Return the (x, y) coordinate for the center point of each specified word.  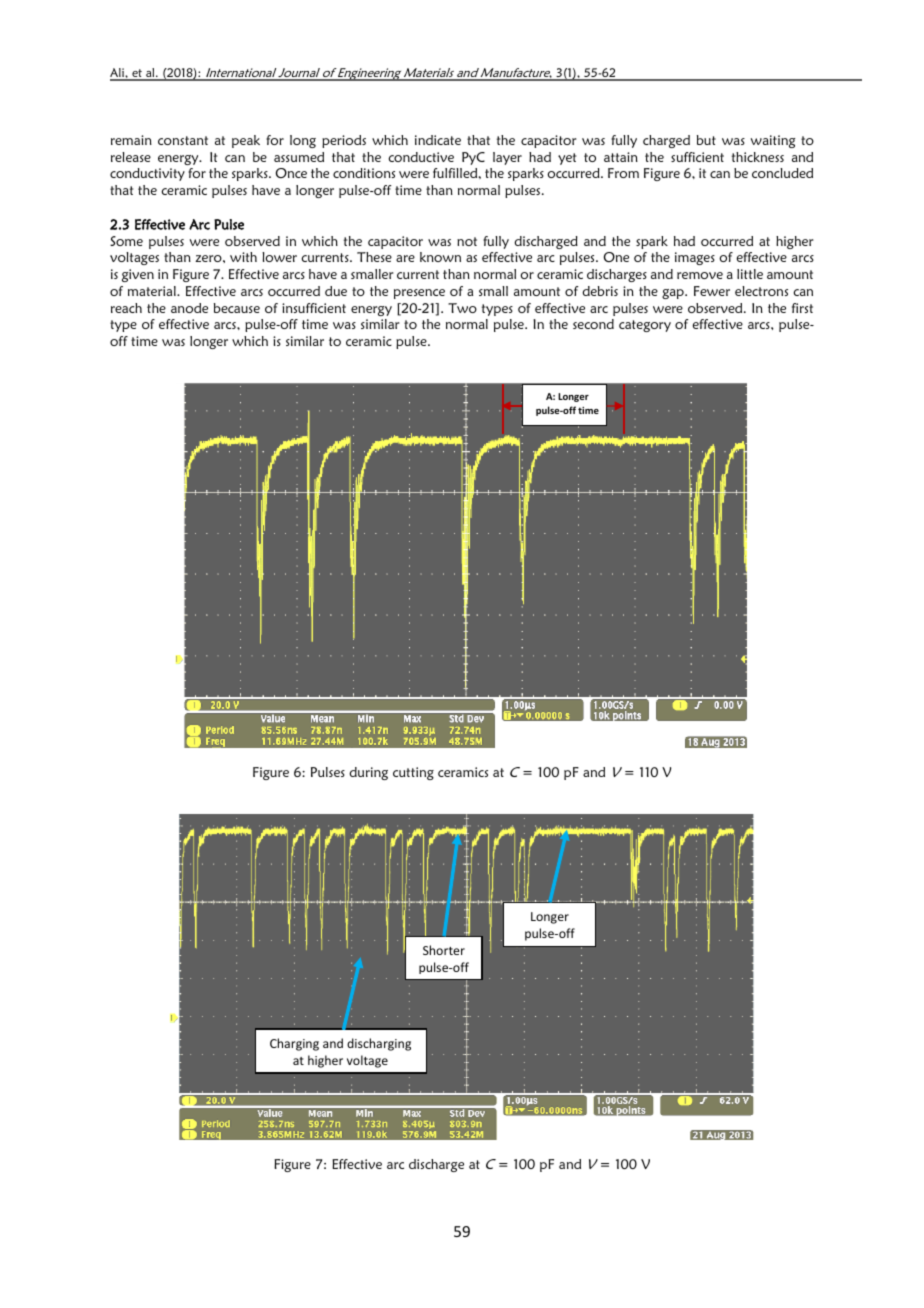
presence (419, 294)
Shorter (444, 950)
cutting (413, 773)
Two (462, 308)
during (368, 773)
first (802, 308)
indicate (438, 140)
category (645, 326)
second (593, 324)
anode (189, 308)
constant (183, 140)
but (706, 140)
